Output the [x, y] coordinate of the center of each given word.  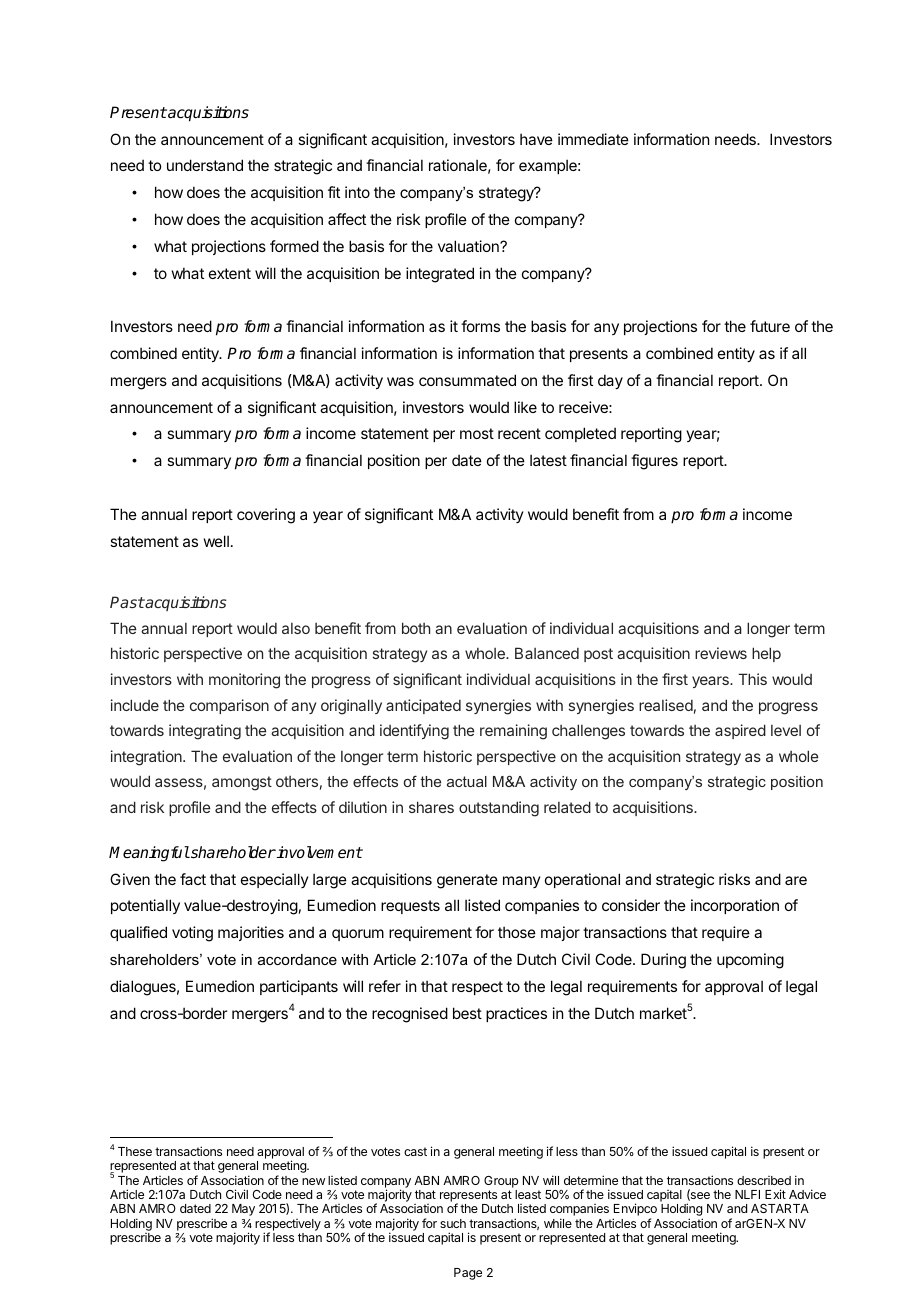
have [536, 139]
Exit [775, 1194]
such [453, 1223]
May [243, 1210]
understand [205, 165]
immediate [593, 139]
